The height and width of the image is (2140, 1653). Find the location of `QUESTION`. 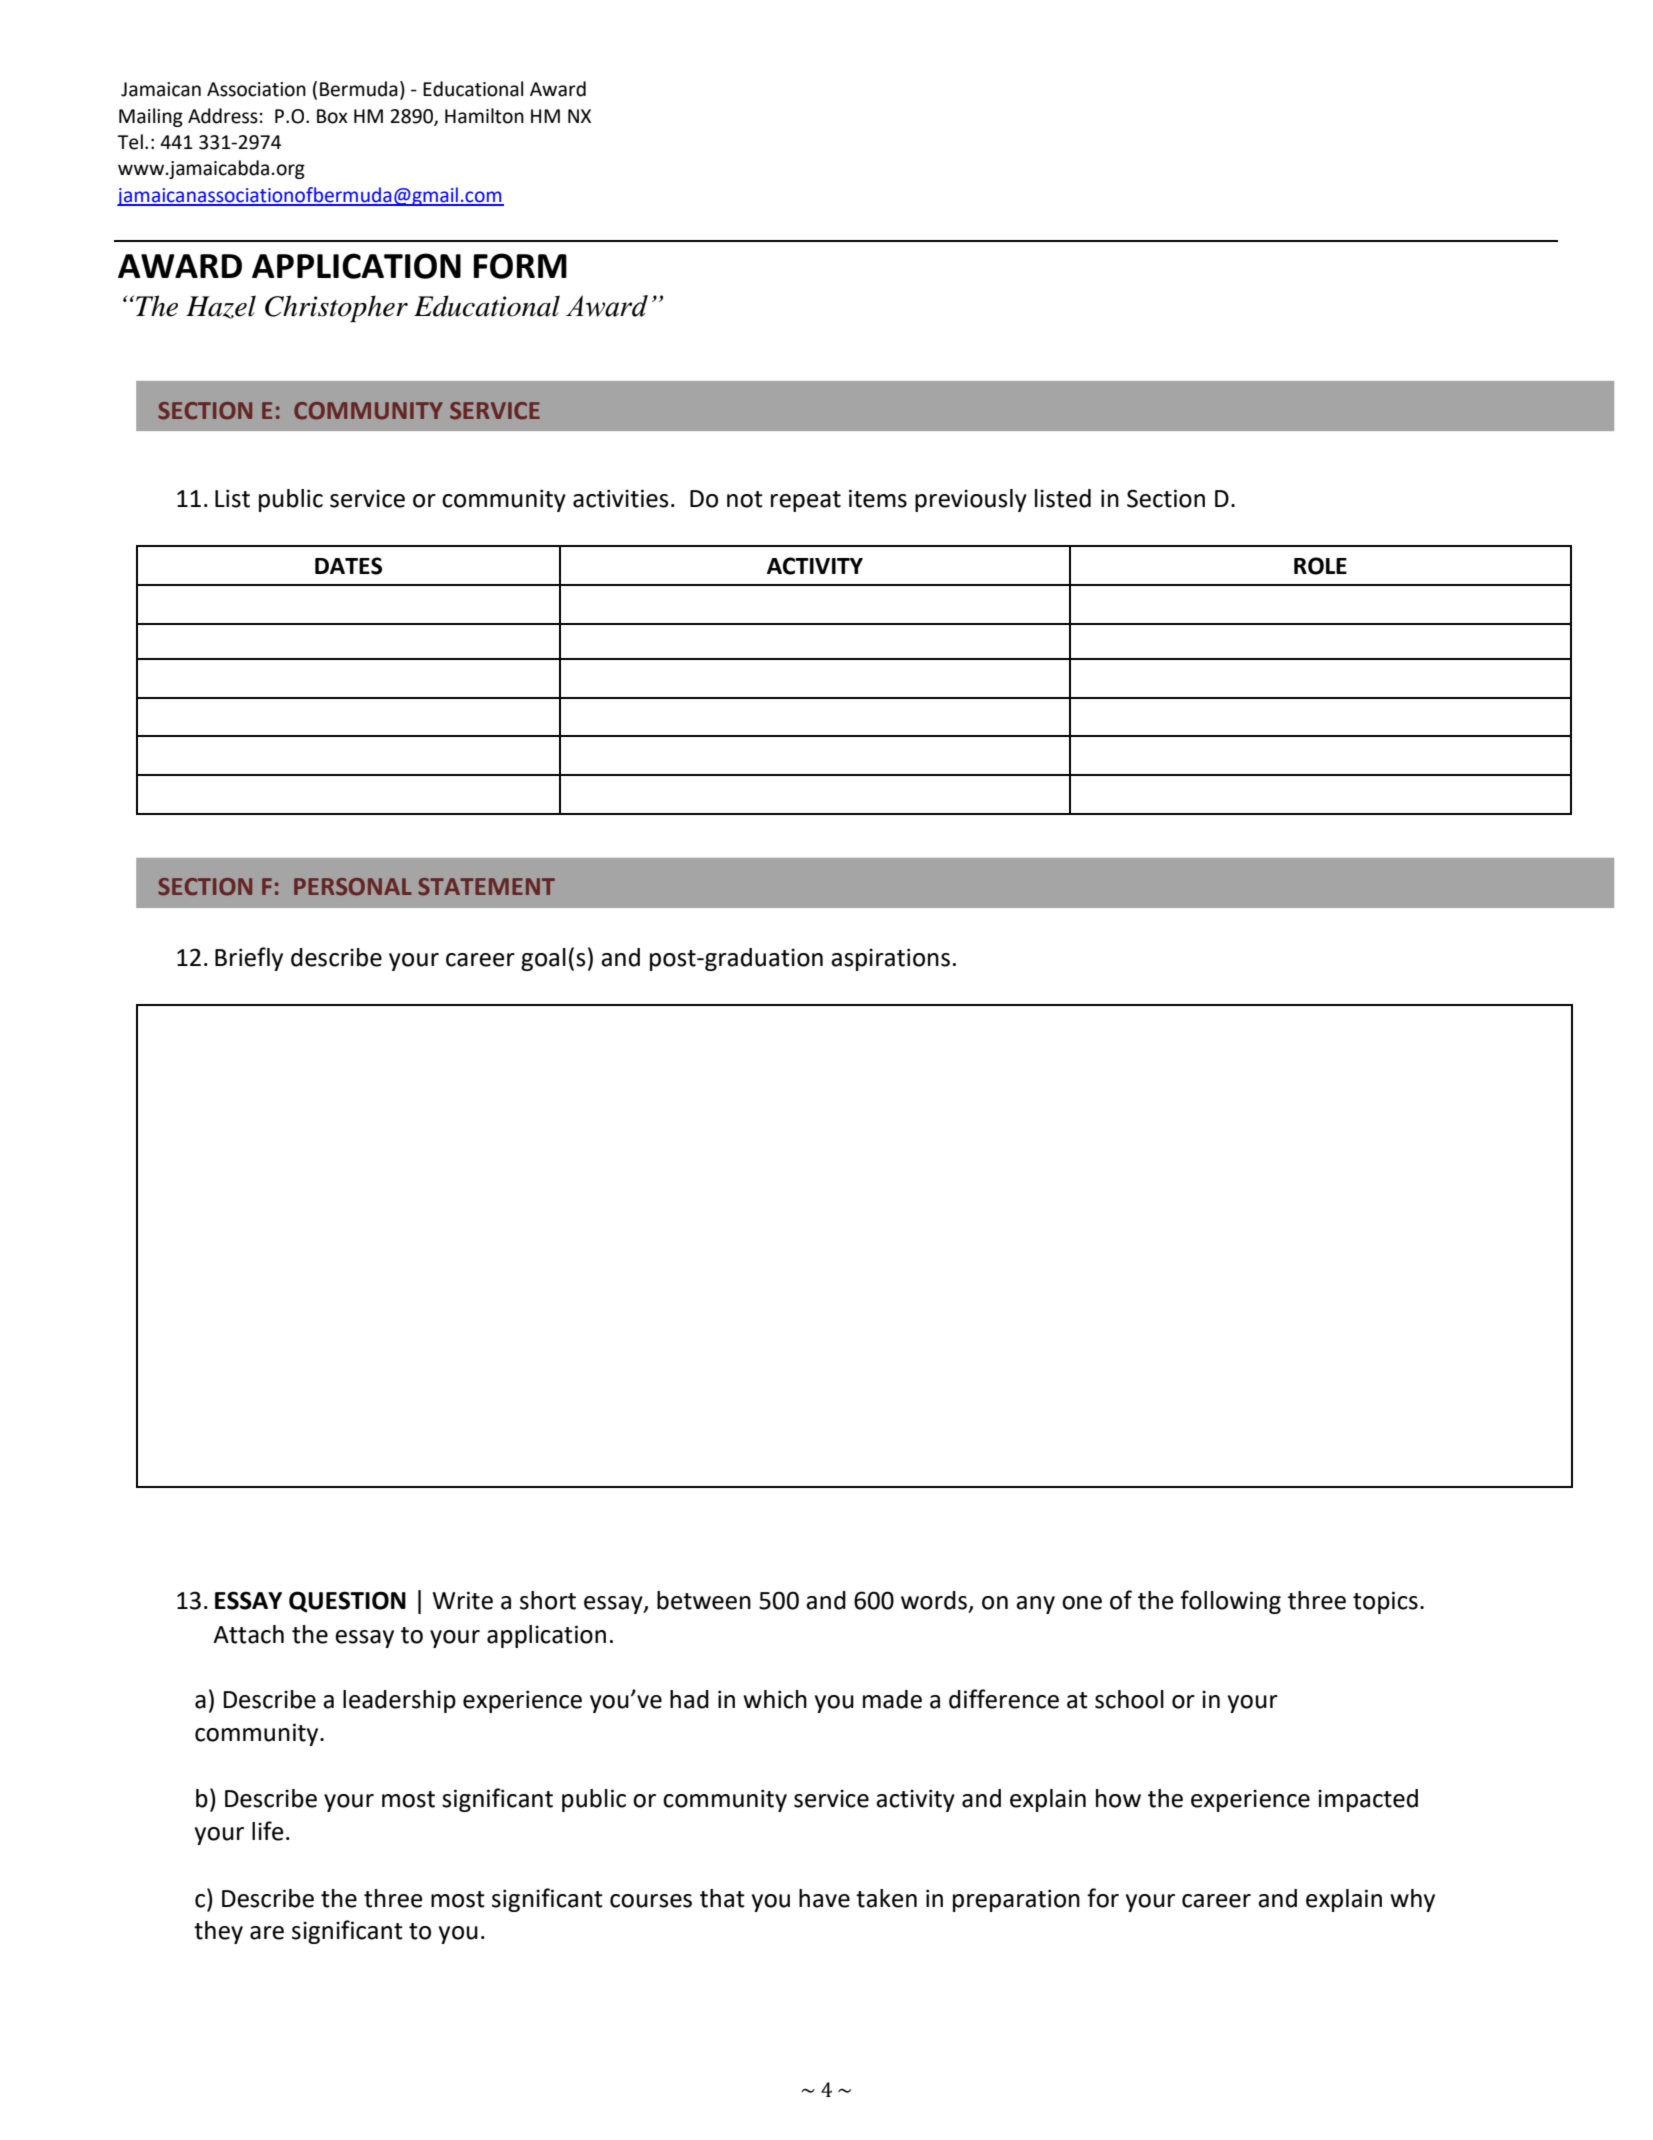

QUESTION is located at coordinates (347, 1602).
